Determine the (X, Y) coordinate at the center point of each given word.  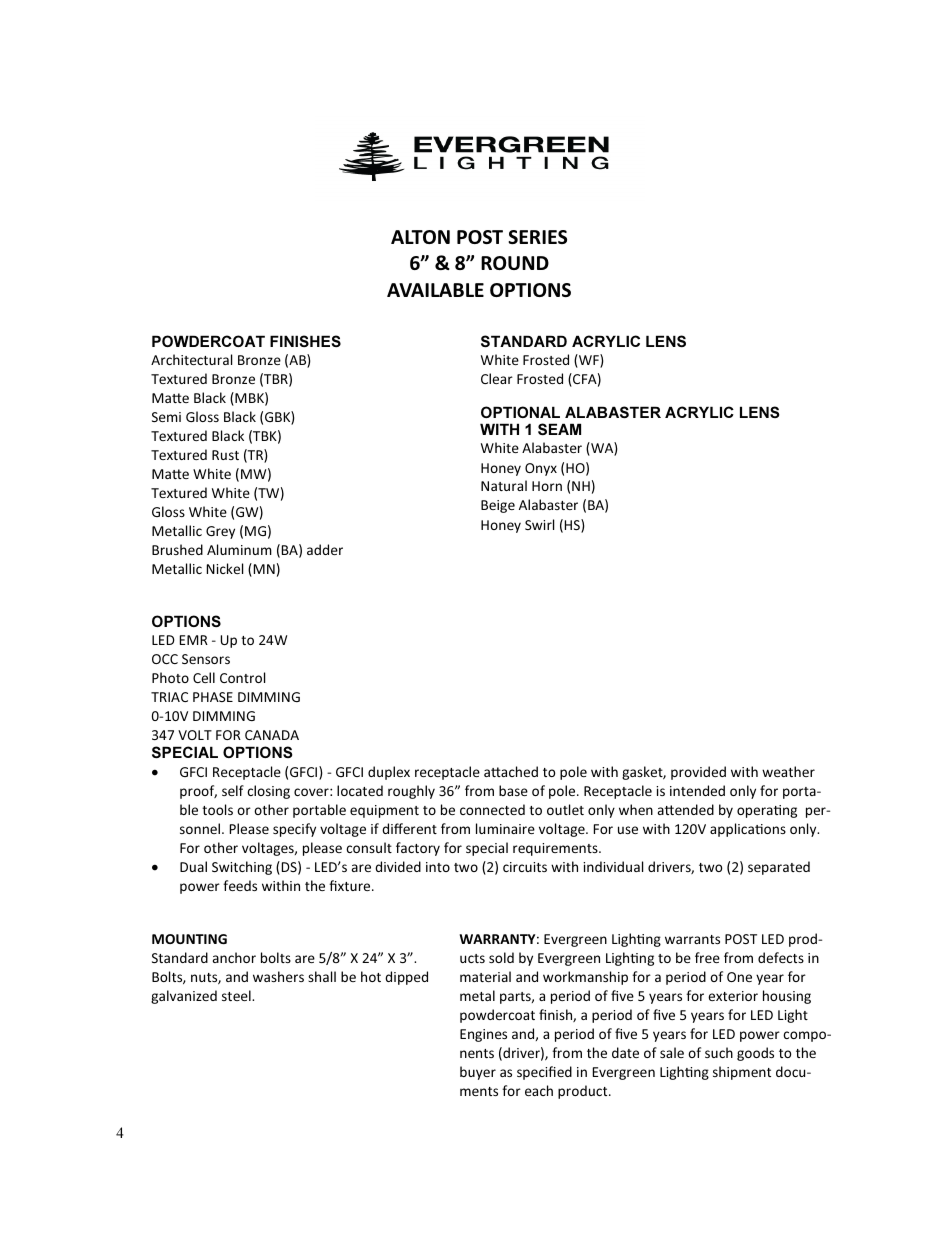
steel (237, 995)
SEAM (559, 429)
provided (698, 773)
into (438, 867)
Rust (225, 455)
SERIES (537, 237)
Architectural (191, 359)
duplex (389, 773)
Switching (242, 868)
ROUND (515, 263)
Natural (504, 485)
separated (779, 868)
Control (242, 677)
